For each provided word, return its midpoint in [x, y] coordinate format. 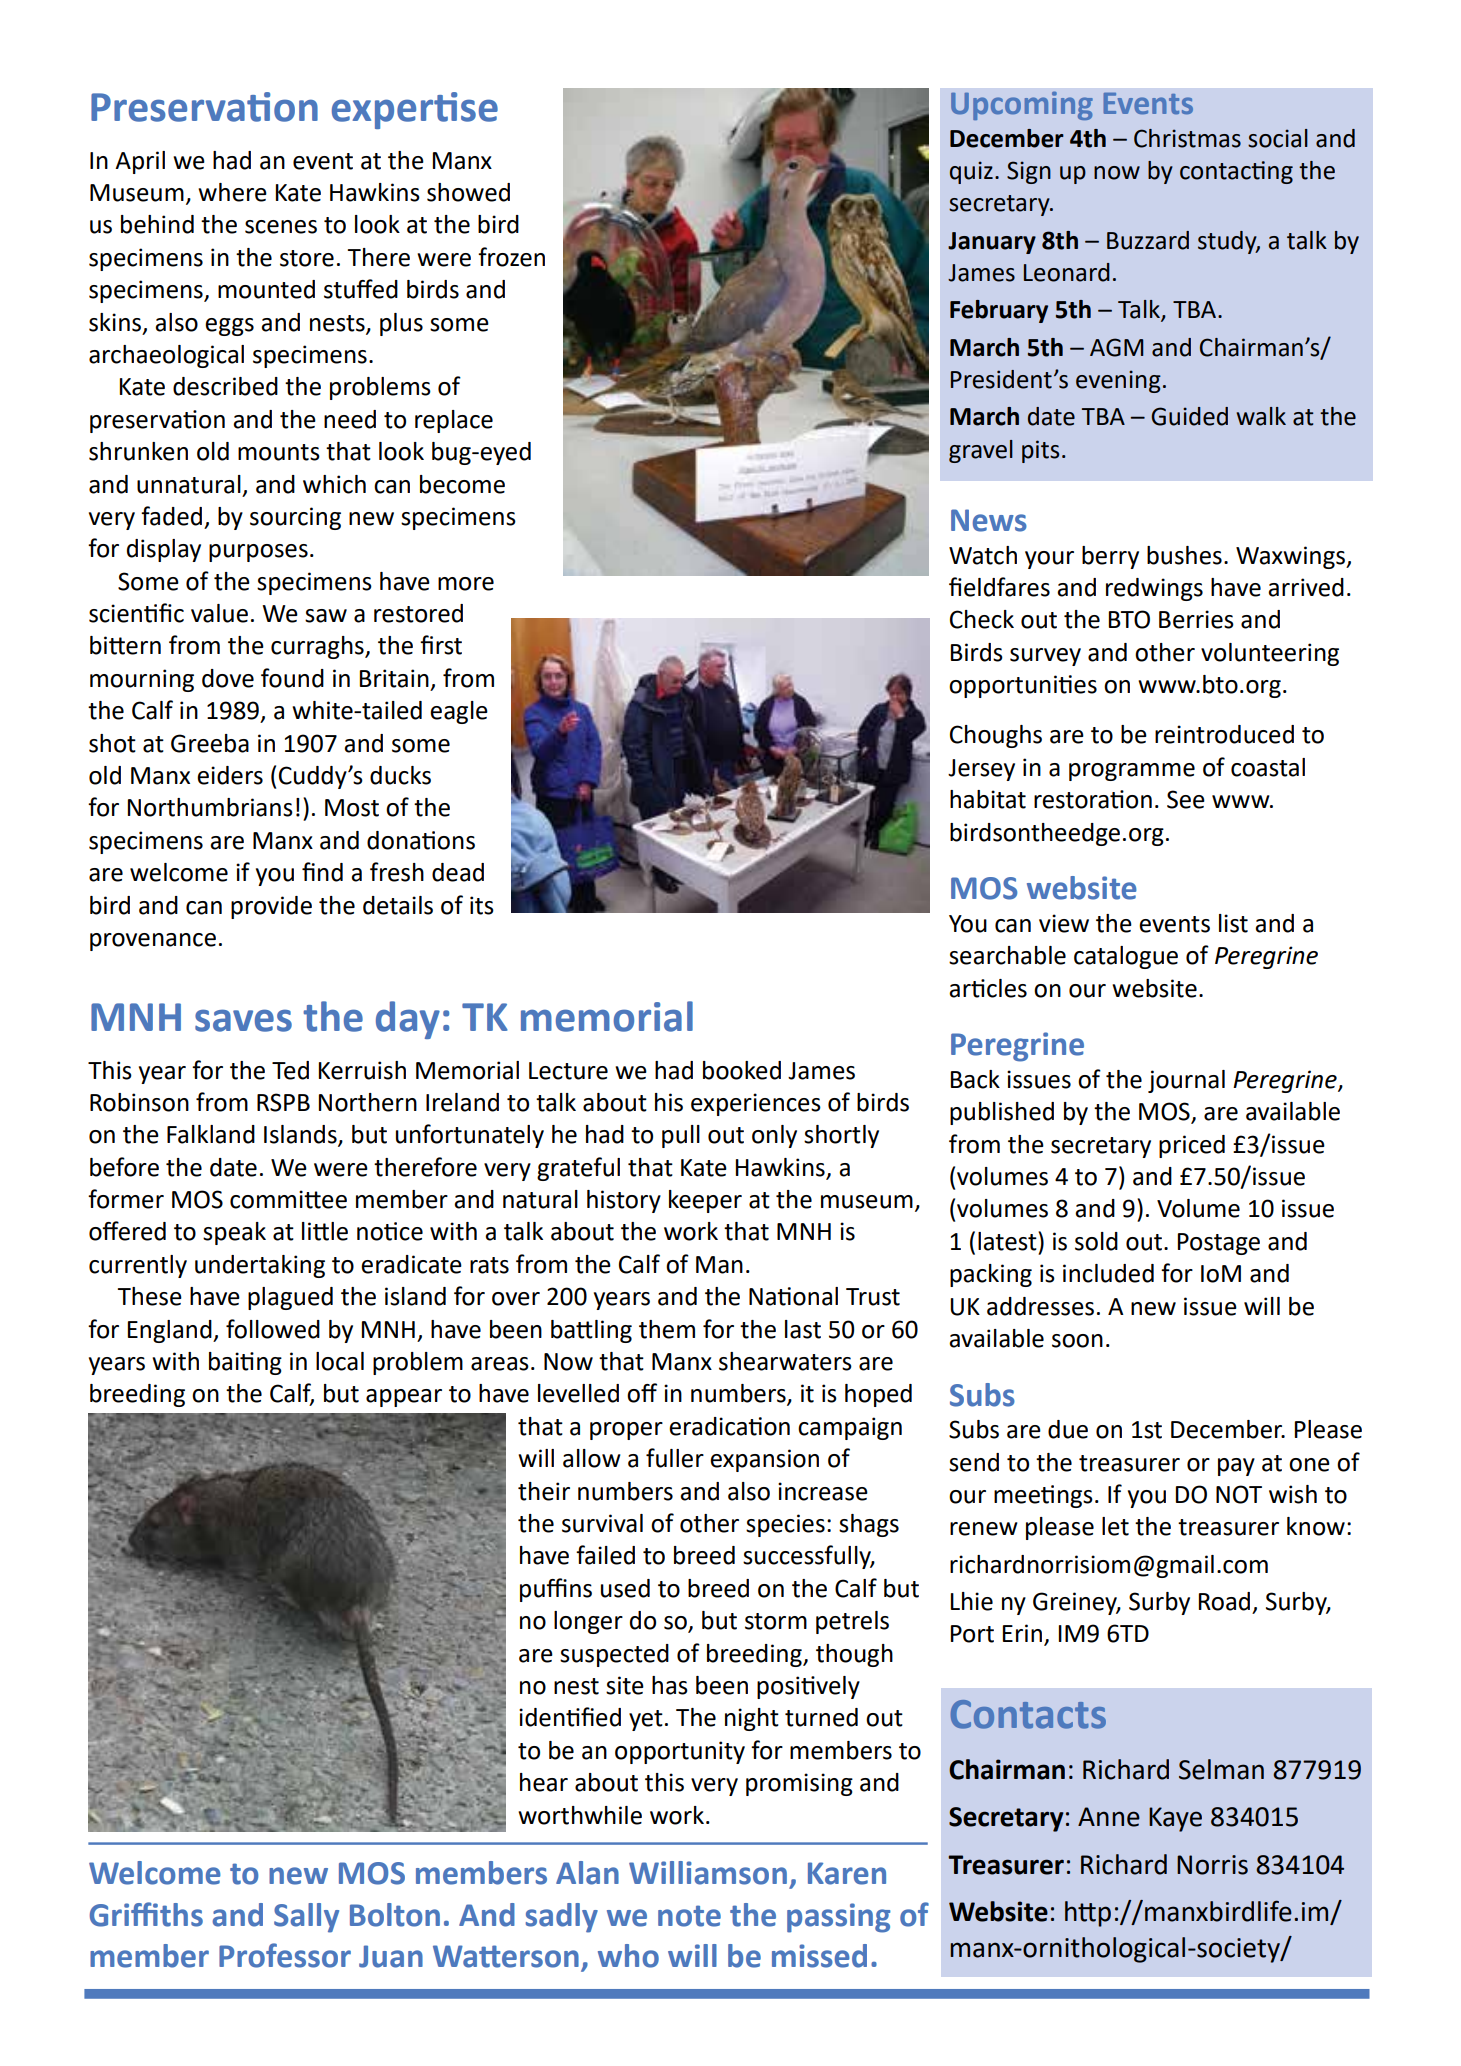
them [667, 1329]
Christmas [1187, 138]
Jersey [981, 770]
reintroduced [1224, 734]
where [232, 192]
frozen [511, 257]
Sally [306, 1918]
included [1108, 1273]
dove [228, 678]
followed [273, 1329]
